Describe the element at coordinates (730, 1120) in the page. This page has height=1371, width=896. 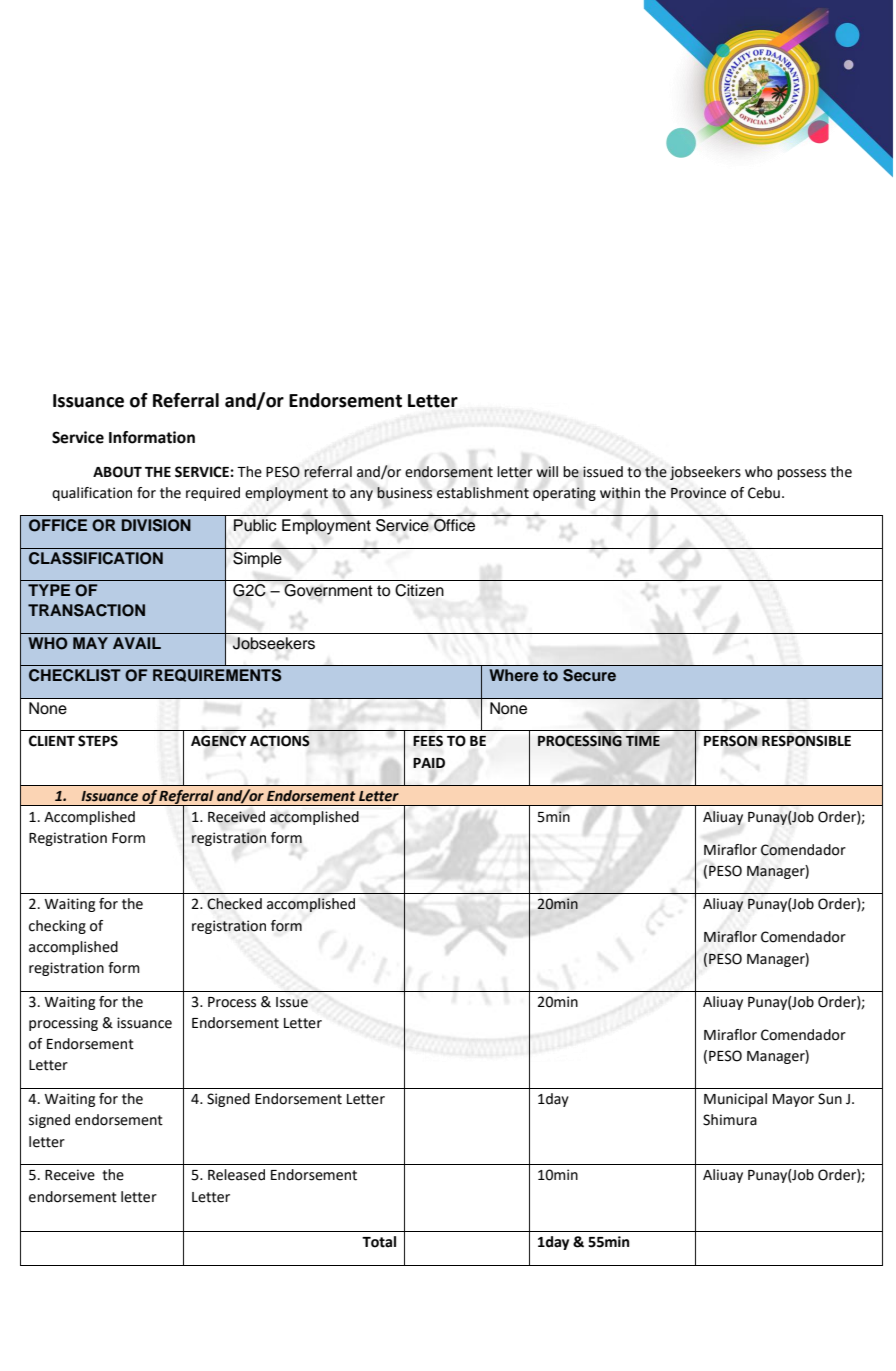
I see `Shimura` at that location.
